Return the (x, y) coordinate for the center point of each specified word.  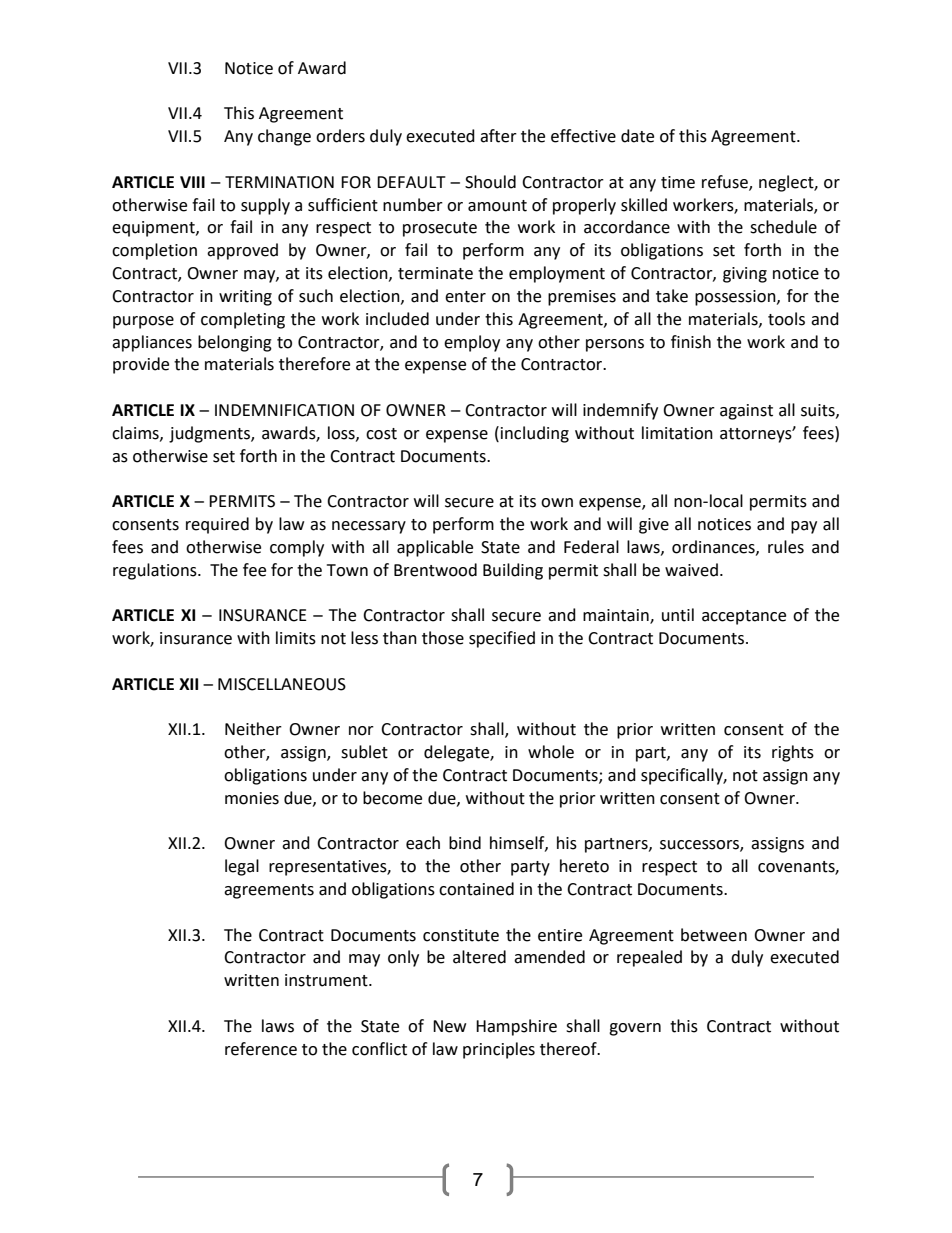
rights (793, 753)
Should (490, 182)
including (535, 434)
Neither (253, 729)
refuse (726, 182)
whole (551, 752)
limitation (677, 433)
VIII (192, 182)
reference (261, 1049)
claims (136, 433)
